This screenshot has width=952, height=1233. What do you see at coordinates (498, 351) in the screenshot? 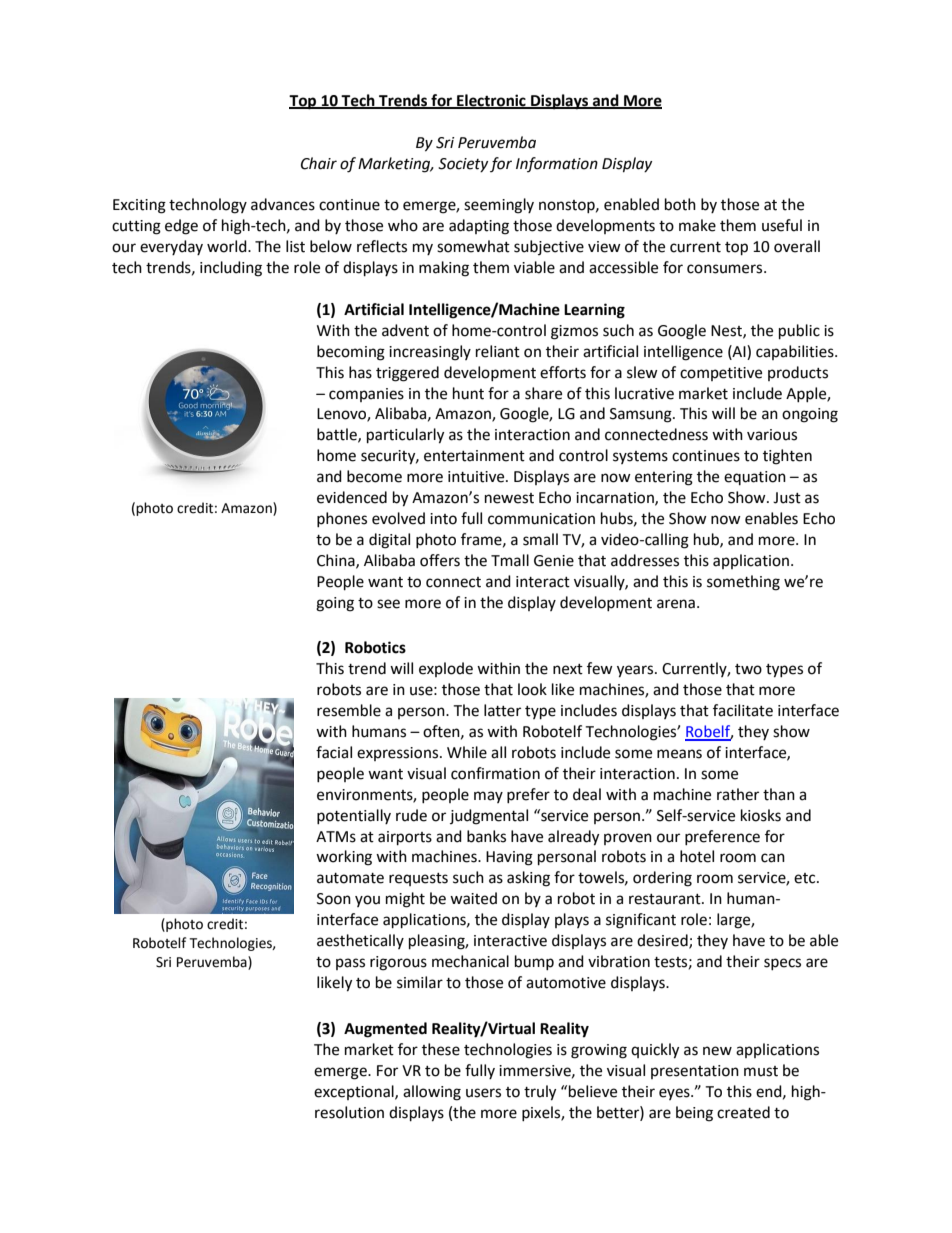
I see `reliant` at bounding box center [498, 351].
